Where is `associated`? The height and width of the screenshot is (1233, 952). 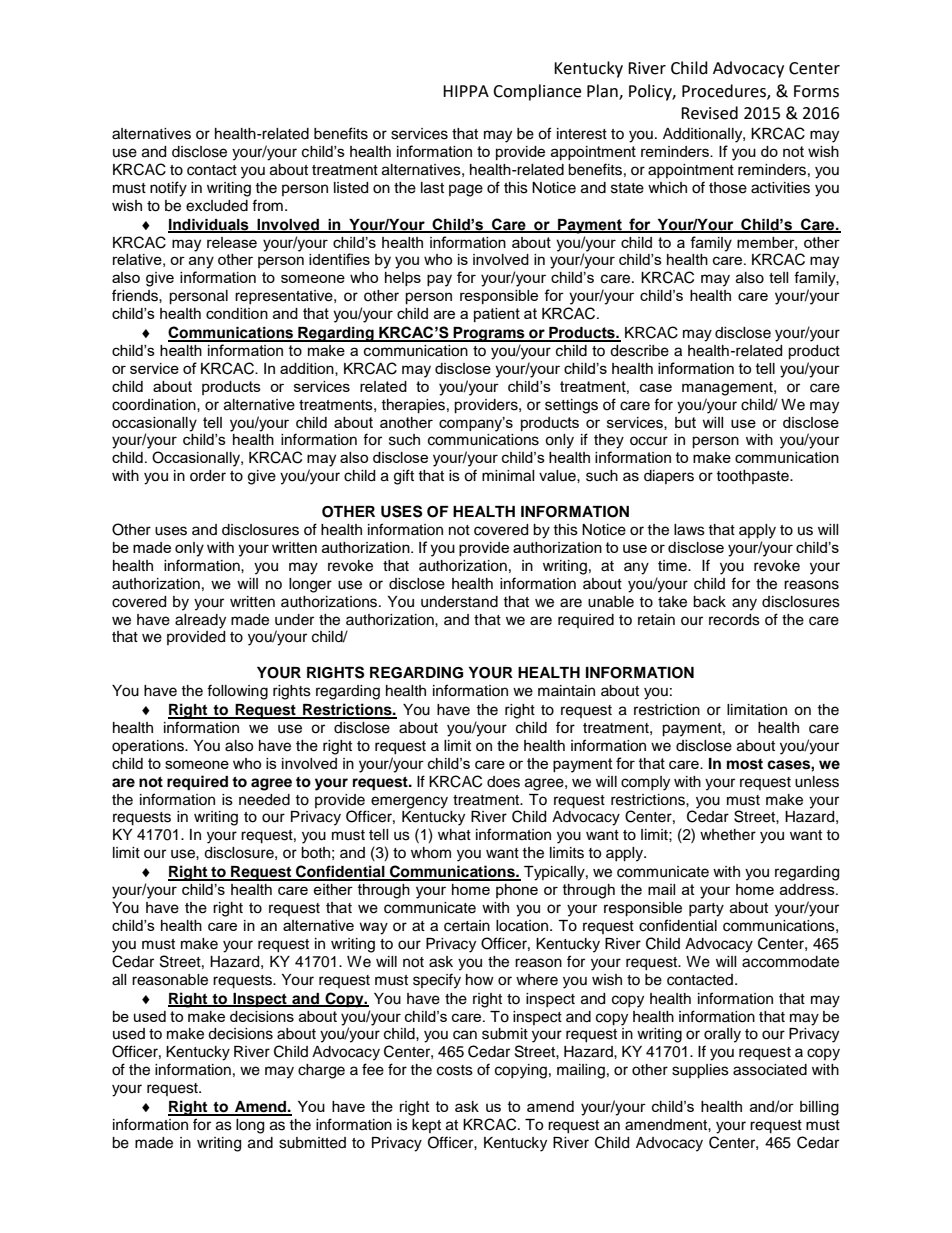
associated is located at coordinates (770, 1070).
